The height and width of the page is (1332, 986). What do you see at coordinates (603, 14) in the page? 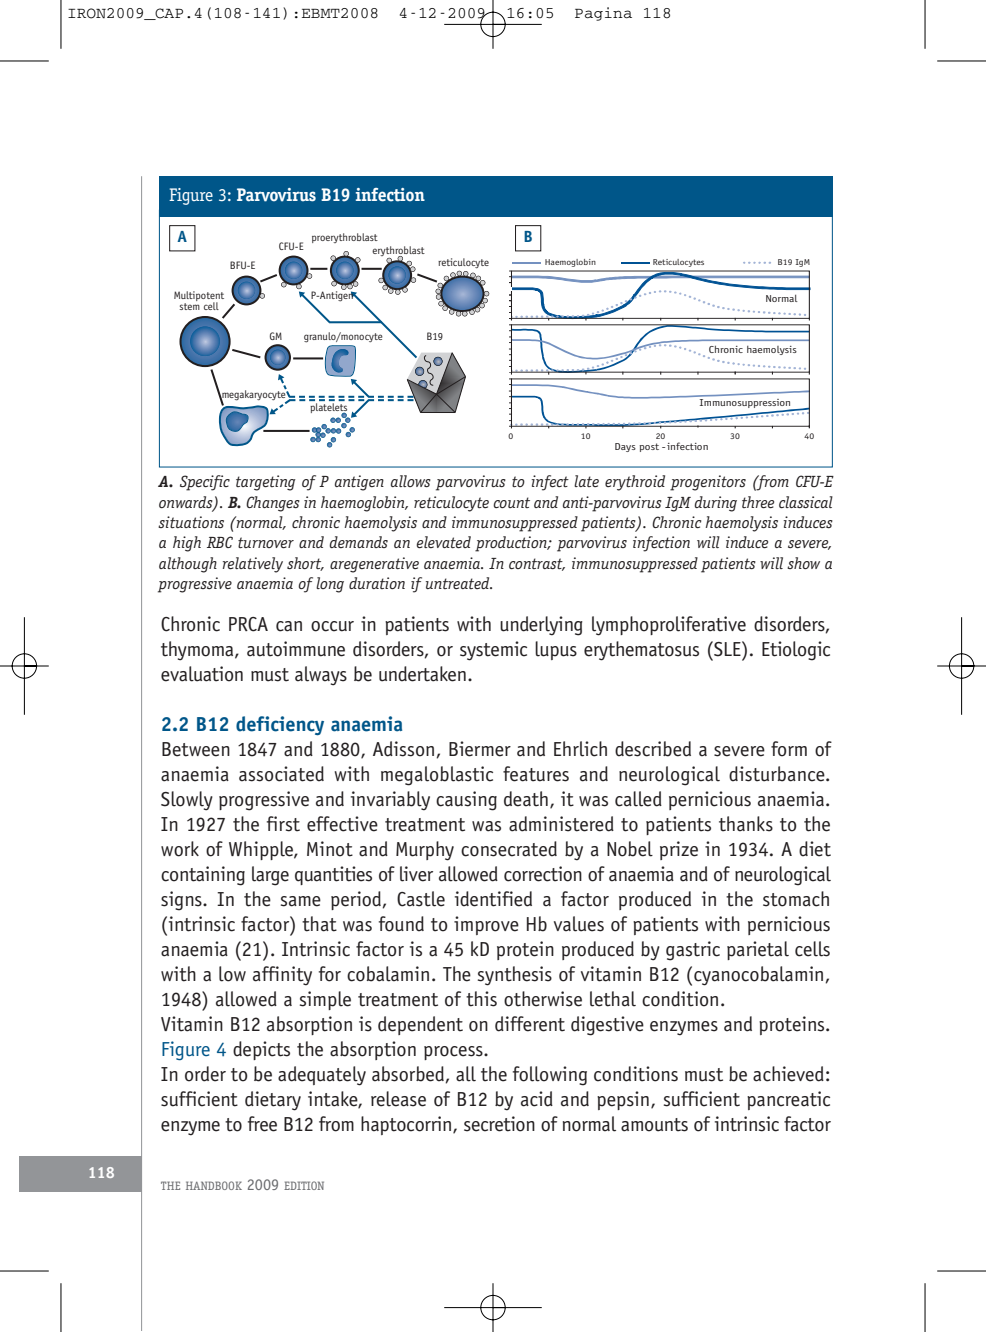
I see `Pagina` at bounding box center [603, 14].
